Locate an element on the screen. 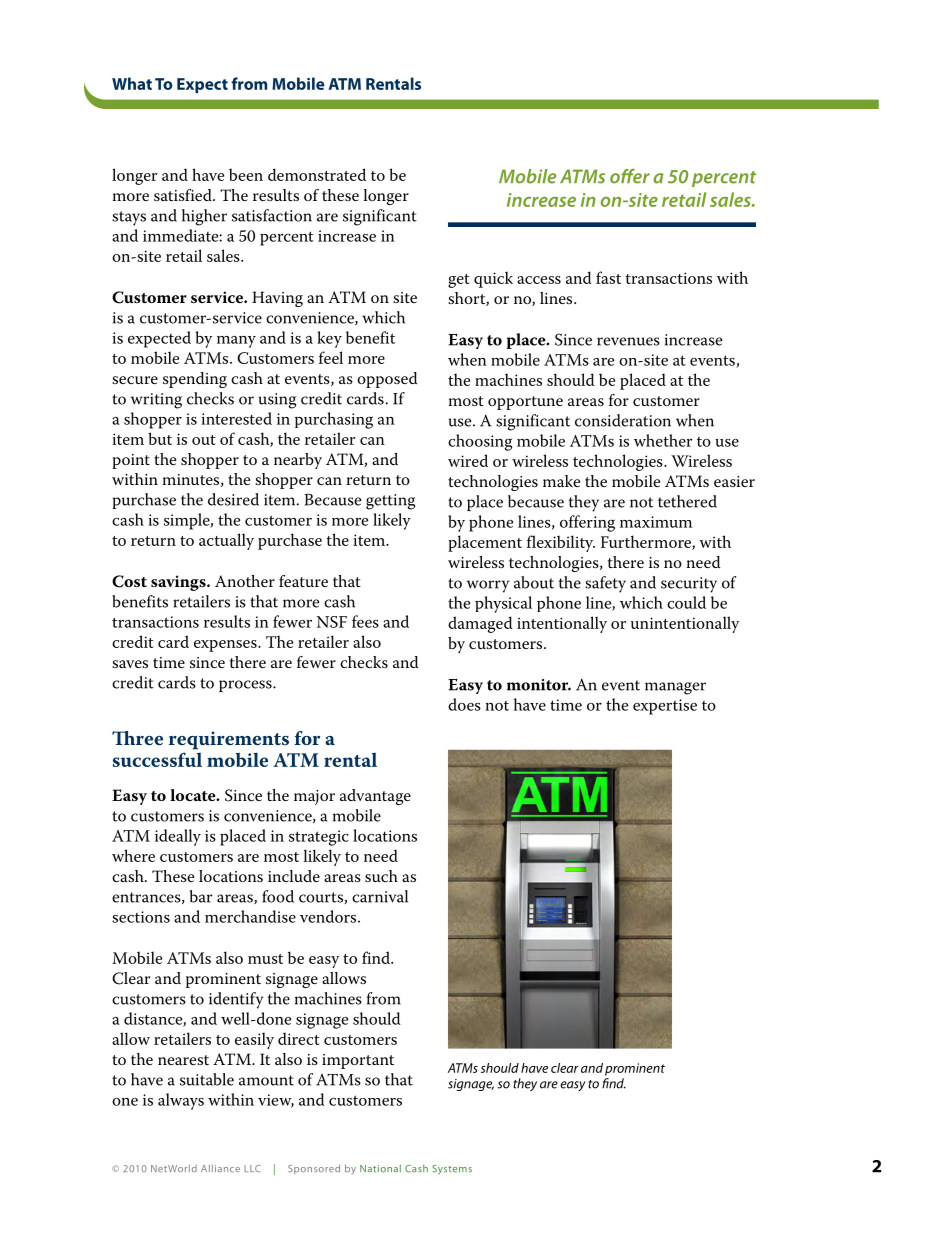 Image resolution: width=952 pixels, height=1233 pixels. damaged is located at coordinates (480, 624).
